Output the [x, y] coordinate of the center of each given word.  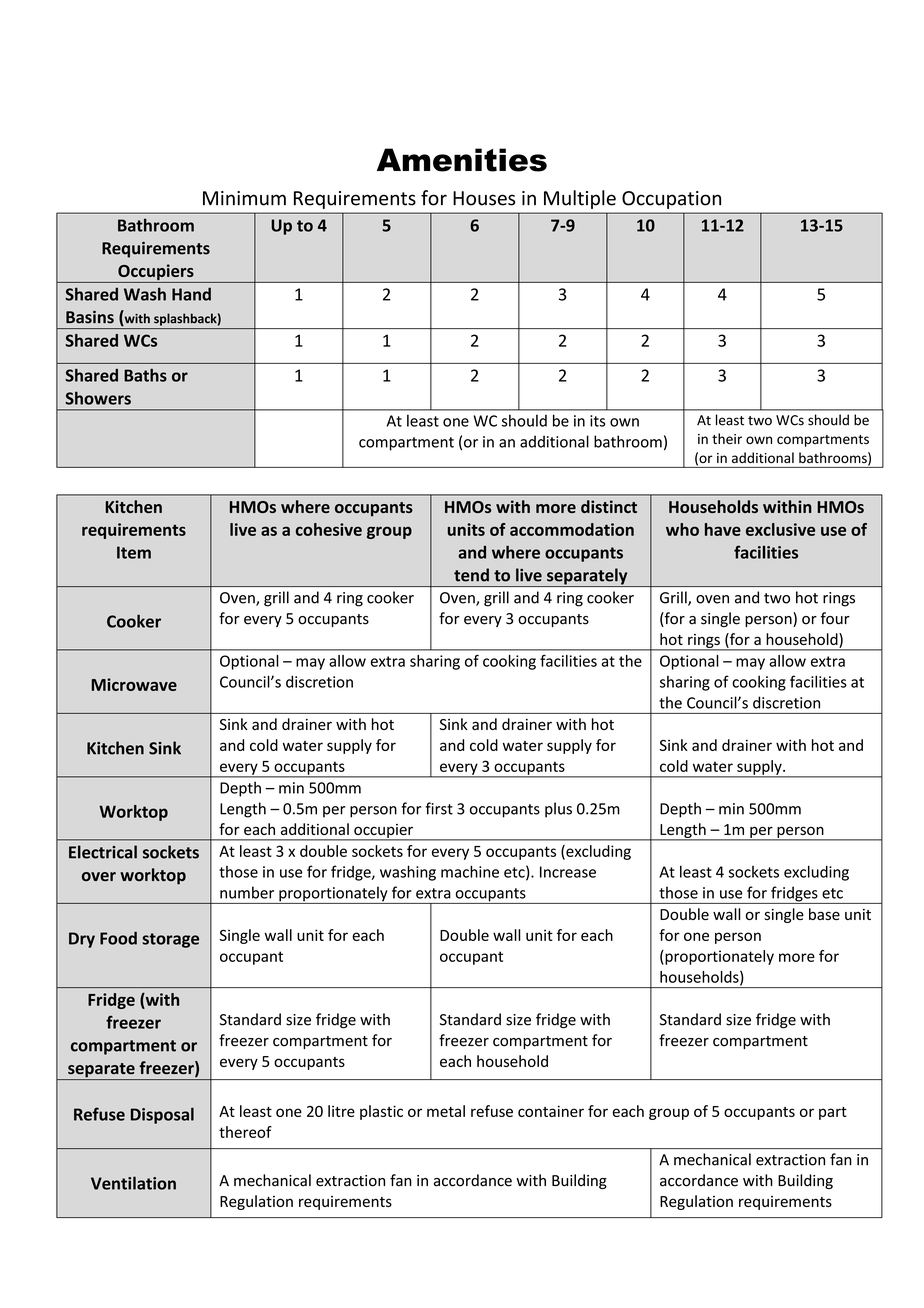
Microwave [134, 684]
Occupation [671, 200]
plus [558, 810]
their [727, 438]
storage [171, 940]
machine [470, 871]
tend [471, 575]
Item [134, 552]
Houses [484, 198]
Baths [145, 375]
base [824, 914]
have [723, 529]
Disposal [162, 1115]
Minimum [244, 198]
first [439, 808]
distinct [609, 506]
